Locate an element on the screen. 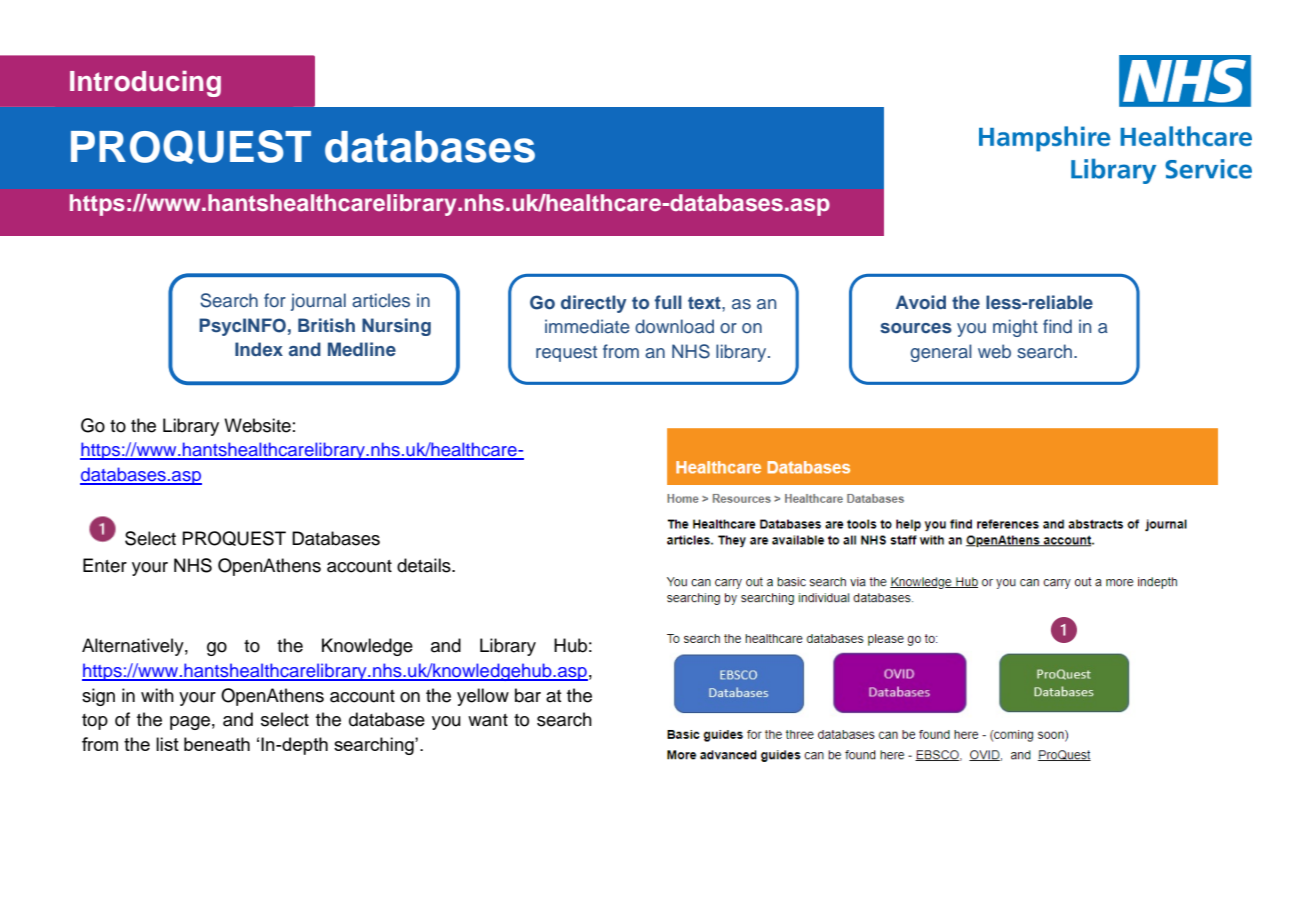 The height and width of the screenshot is (924, 1308). want is located at coordinates (488, 720).
